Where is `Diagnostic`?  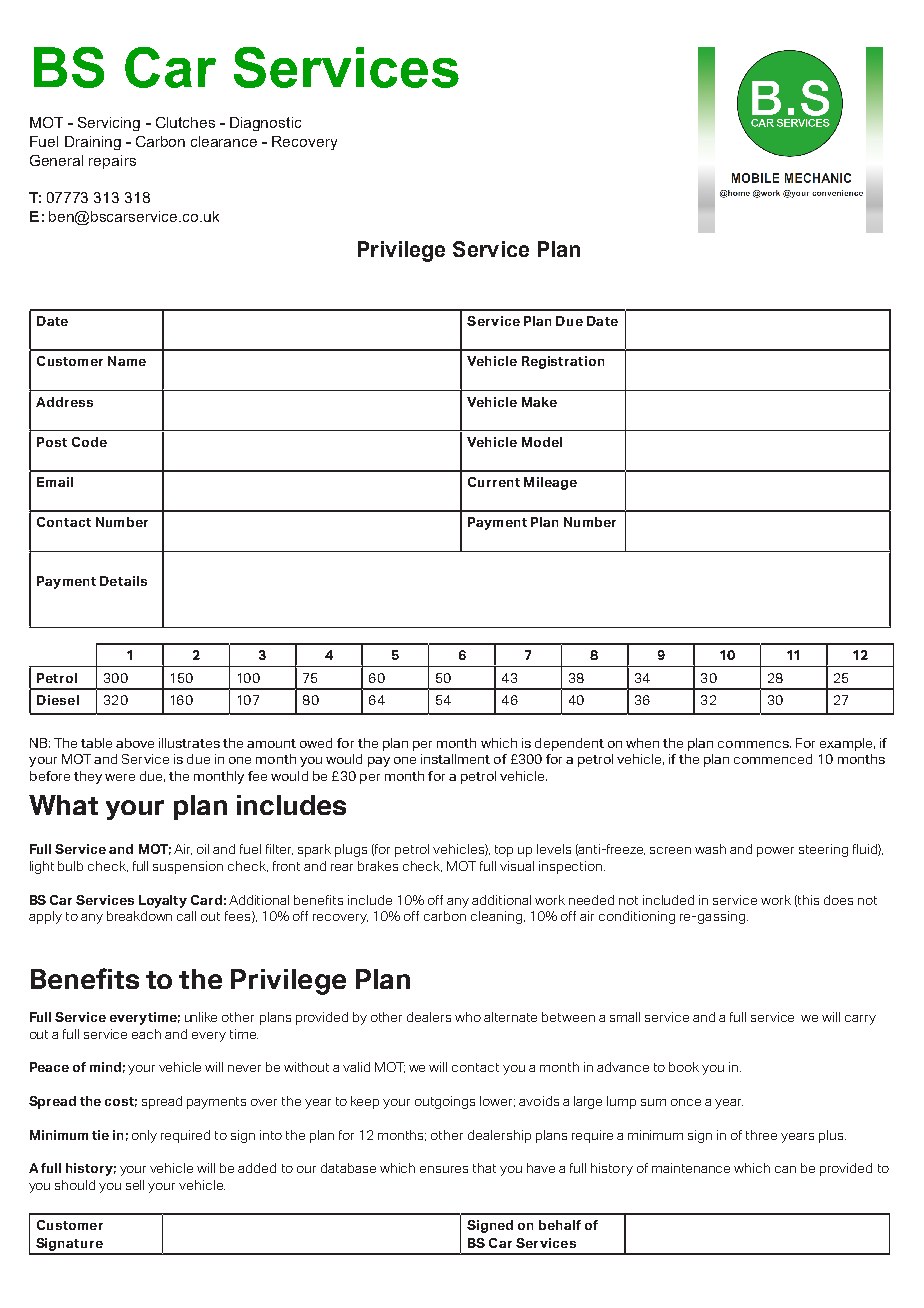 Diagnostic is located at coordinates (265, 124).
